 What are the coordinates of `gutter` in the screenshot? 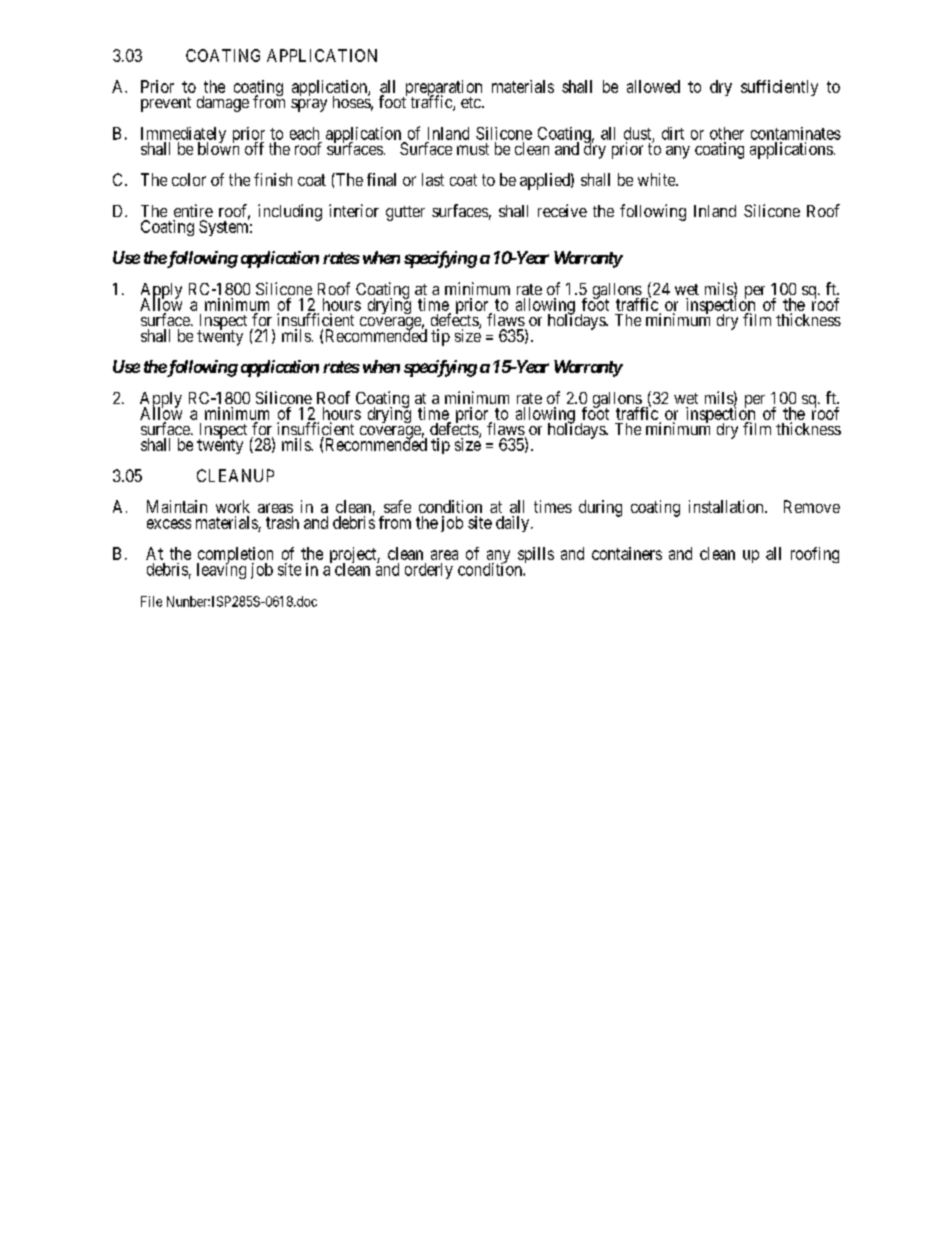 It's located at (405, 213).
